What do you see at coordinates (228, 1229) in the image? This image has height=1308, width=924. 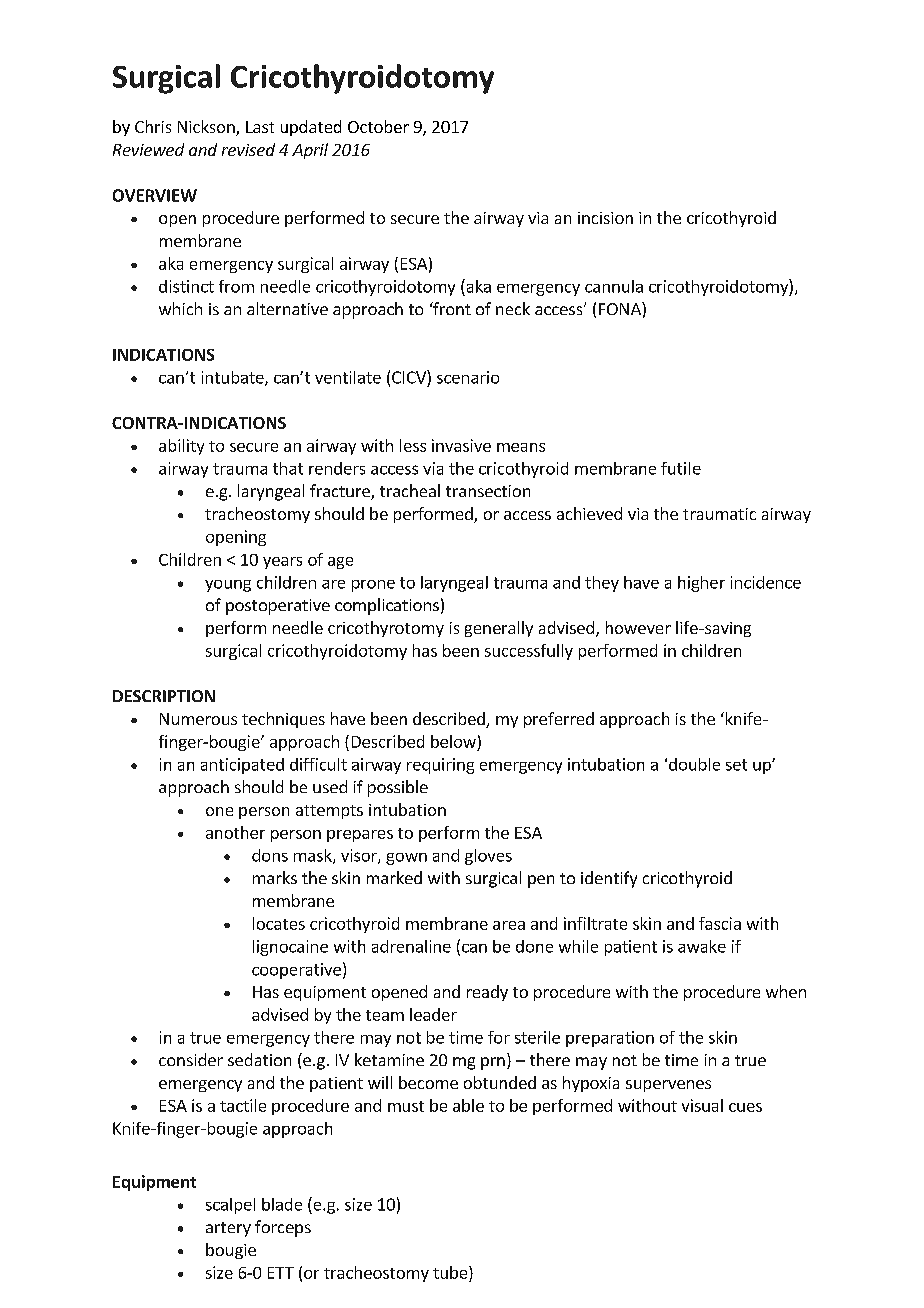 I see `artery` at bounding box center [228, 1229].
